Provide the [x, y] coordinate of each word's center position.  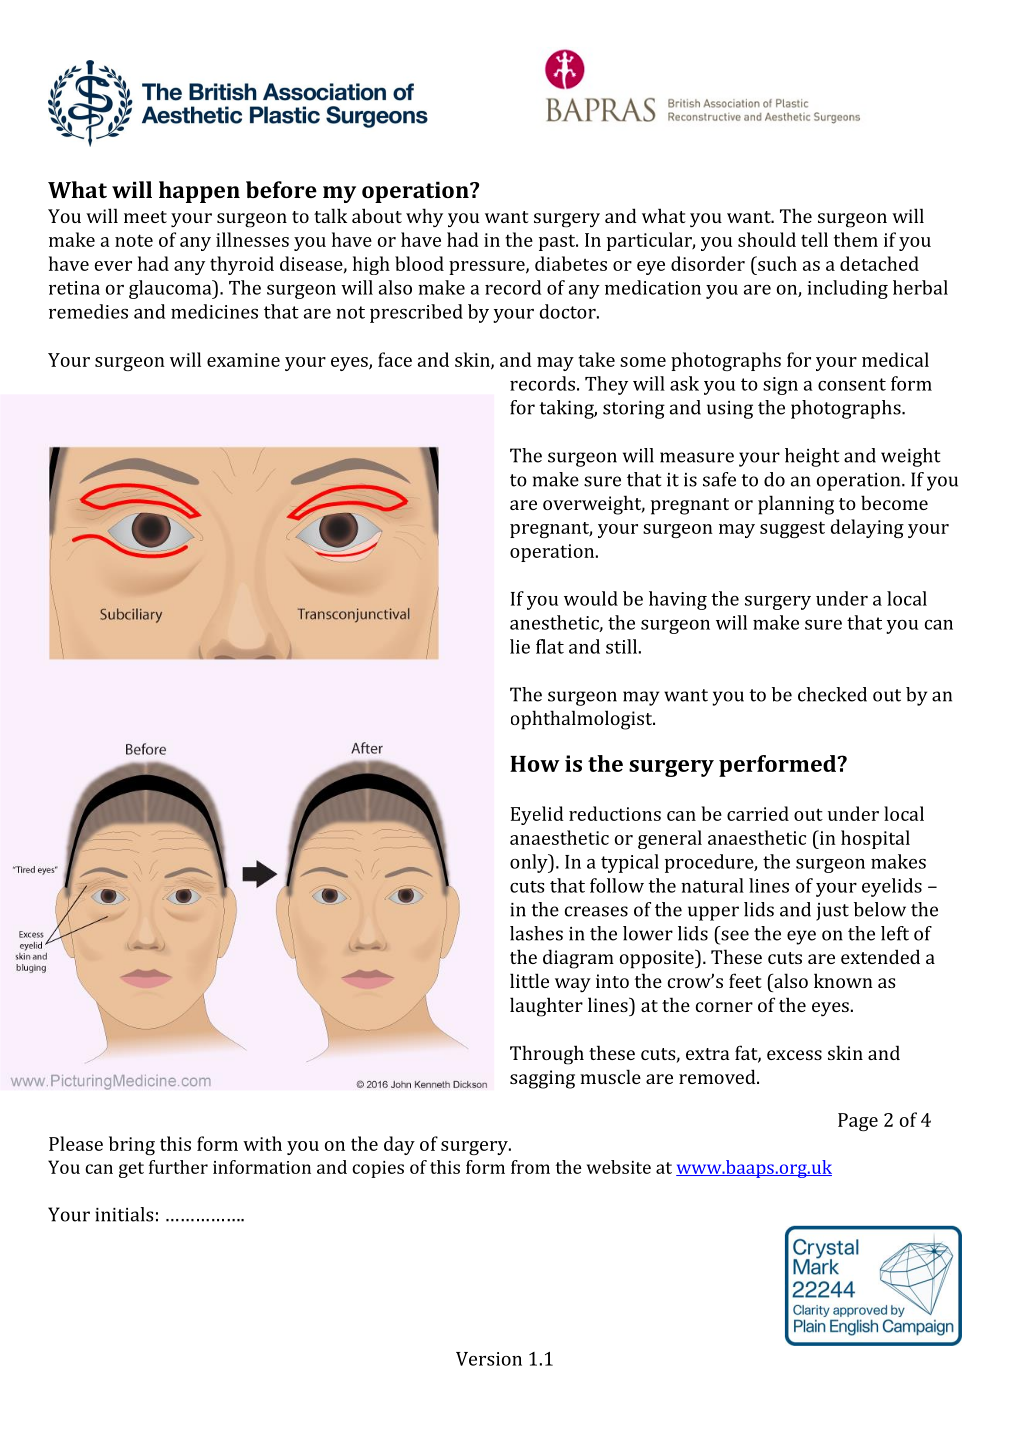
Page [858, 1122]
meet [145, 217]
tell [814, 239]
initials [124, 1214]
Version [489, 1359]
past [558, 242]
